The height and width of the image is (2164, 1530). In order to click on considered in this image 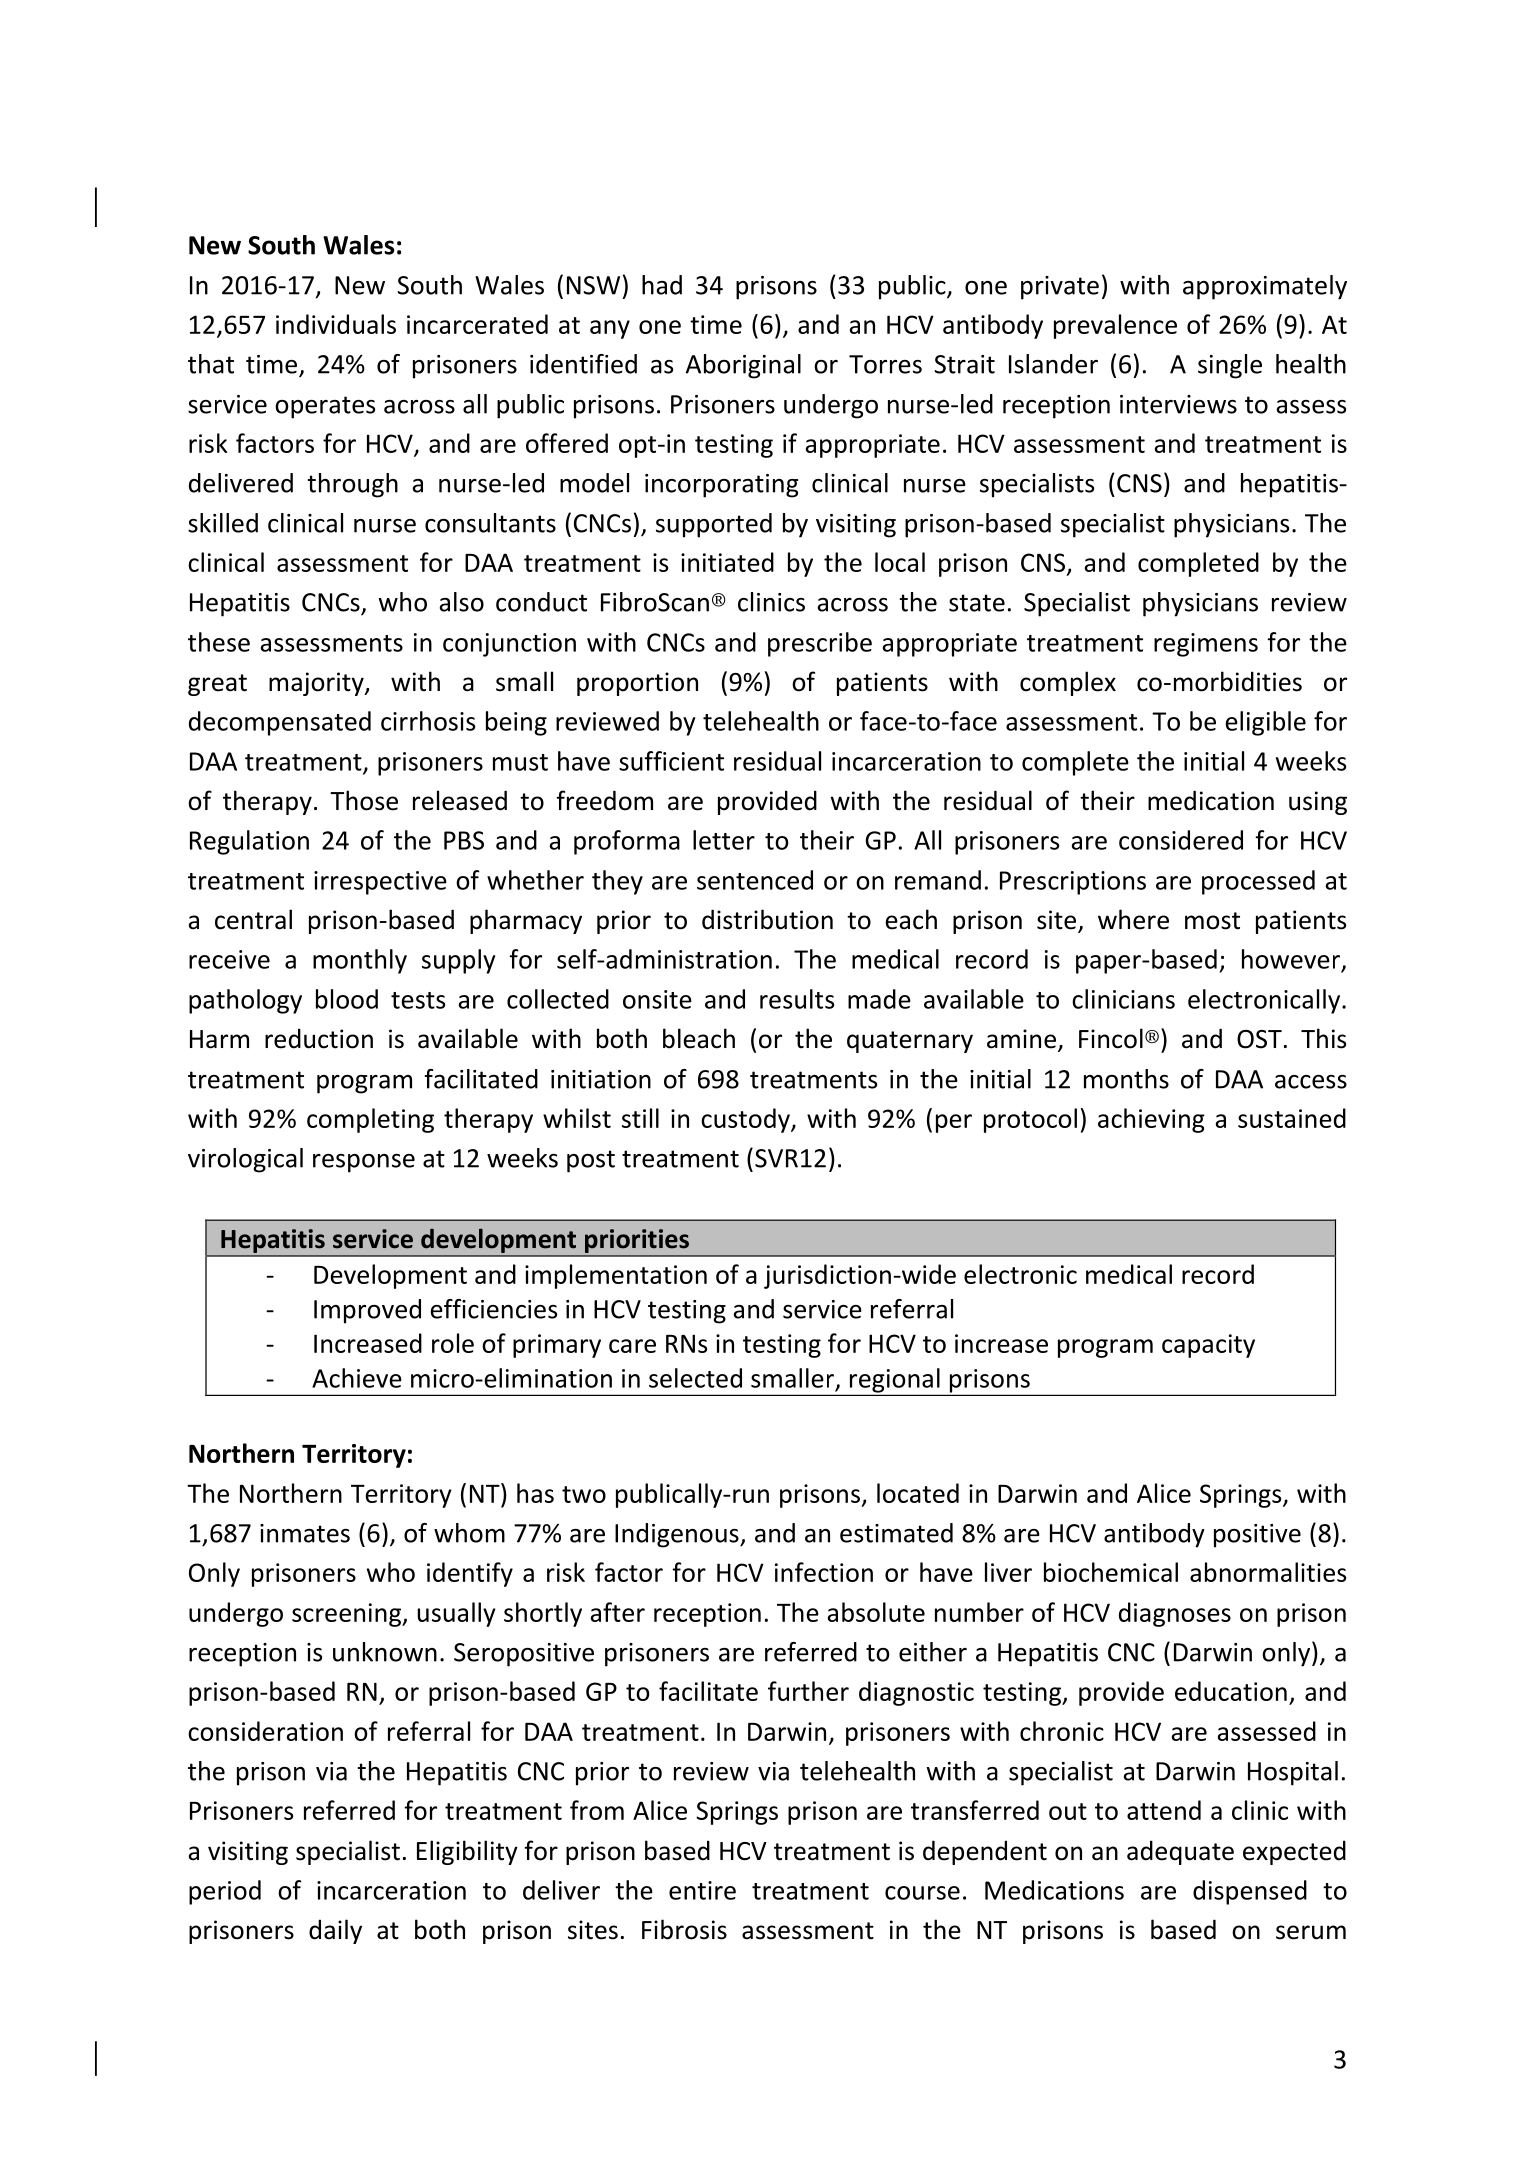, I will do `click(1181, 840)`.
